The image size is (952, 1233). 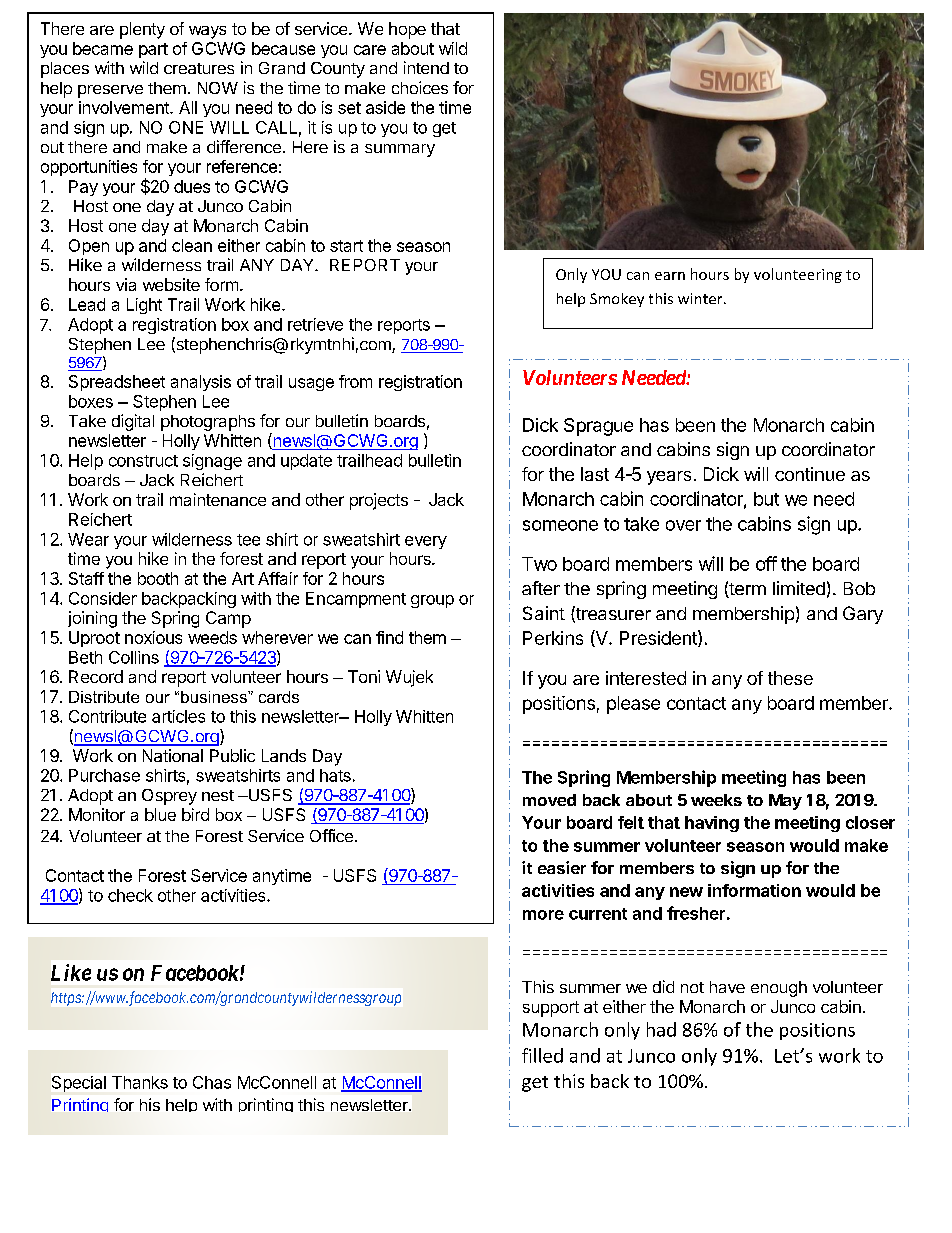 I want to click on filled, so click(x=542, y=1055).
